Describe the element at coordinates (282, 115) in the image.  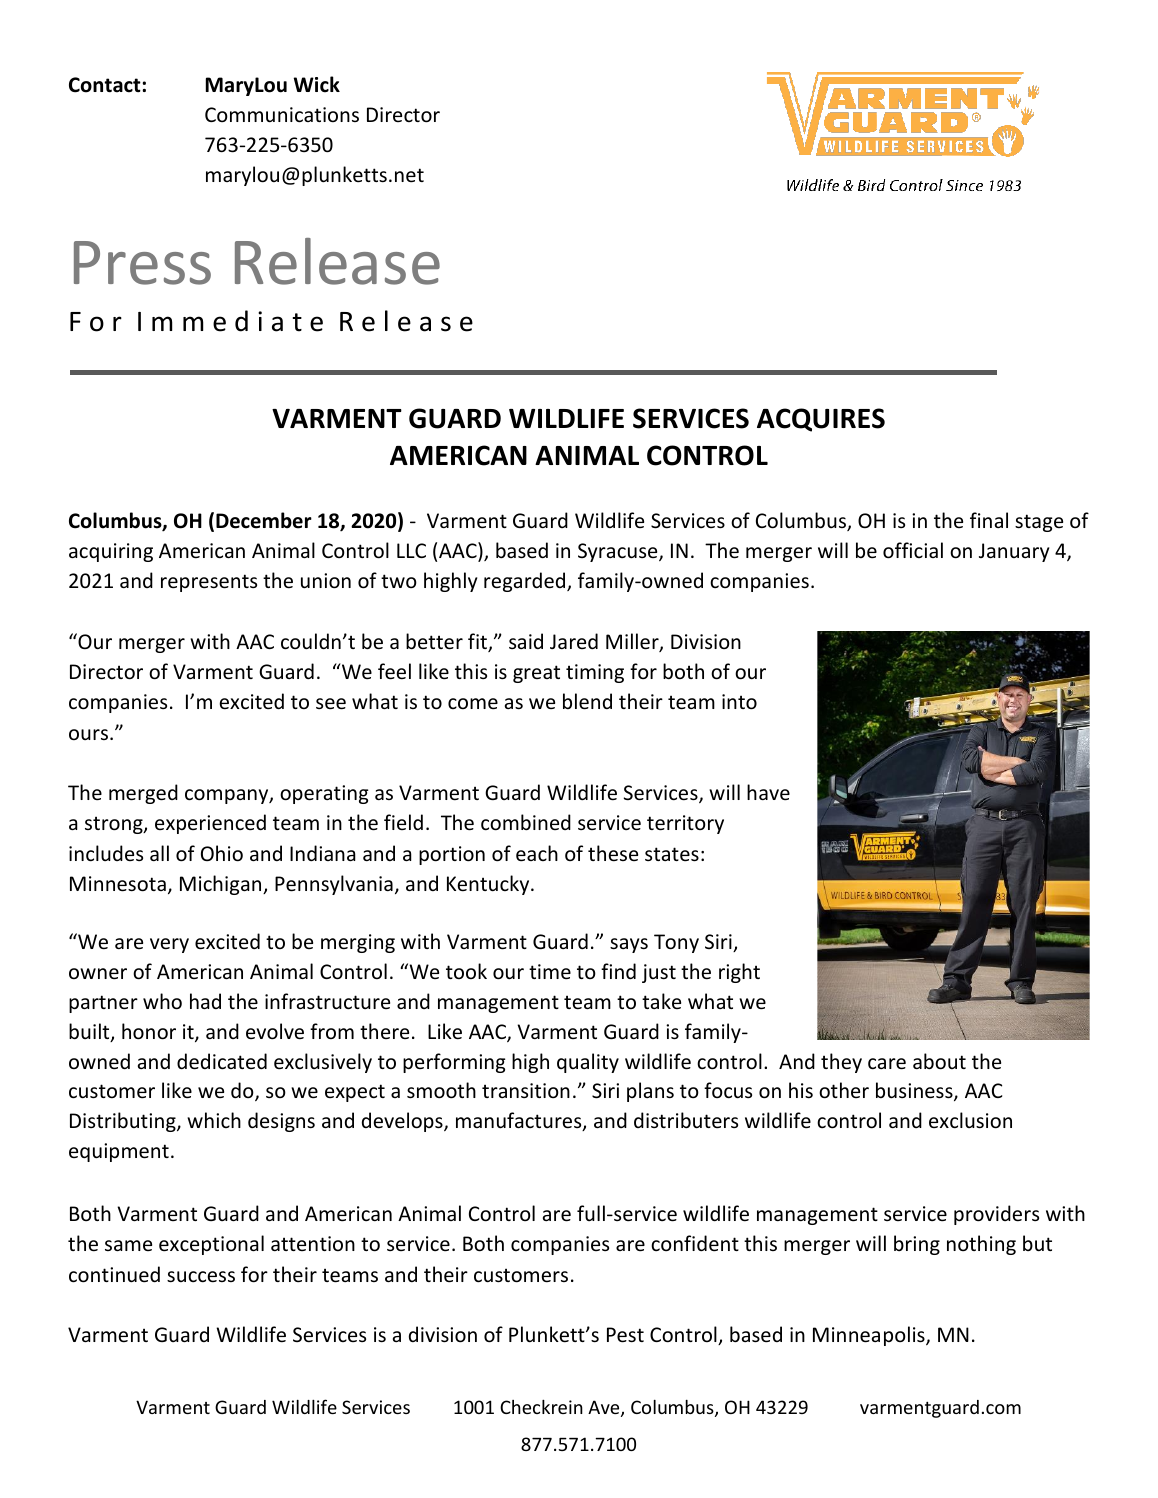
I see `Communications` at that location.
